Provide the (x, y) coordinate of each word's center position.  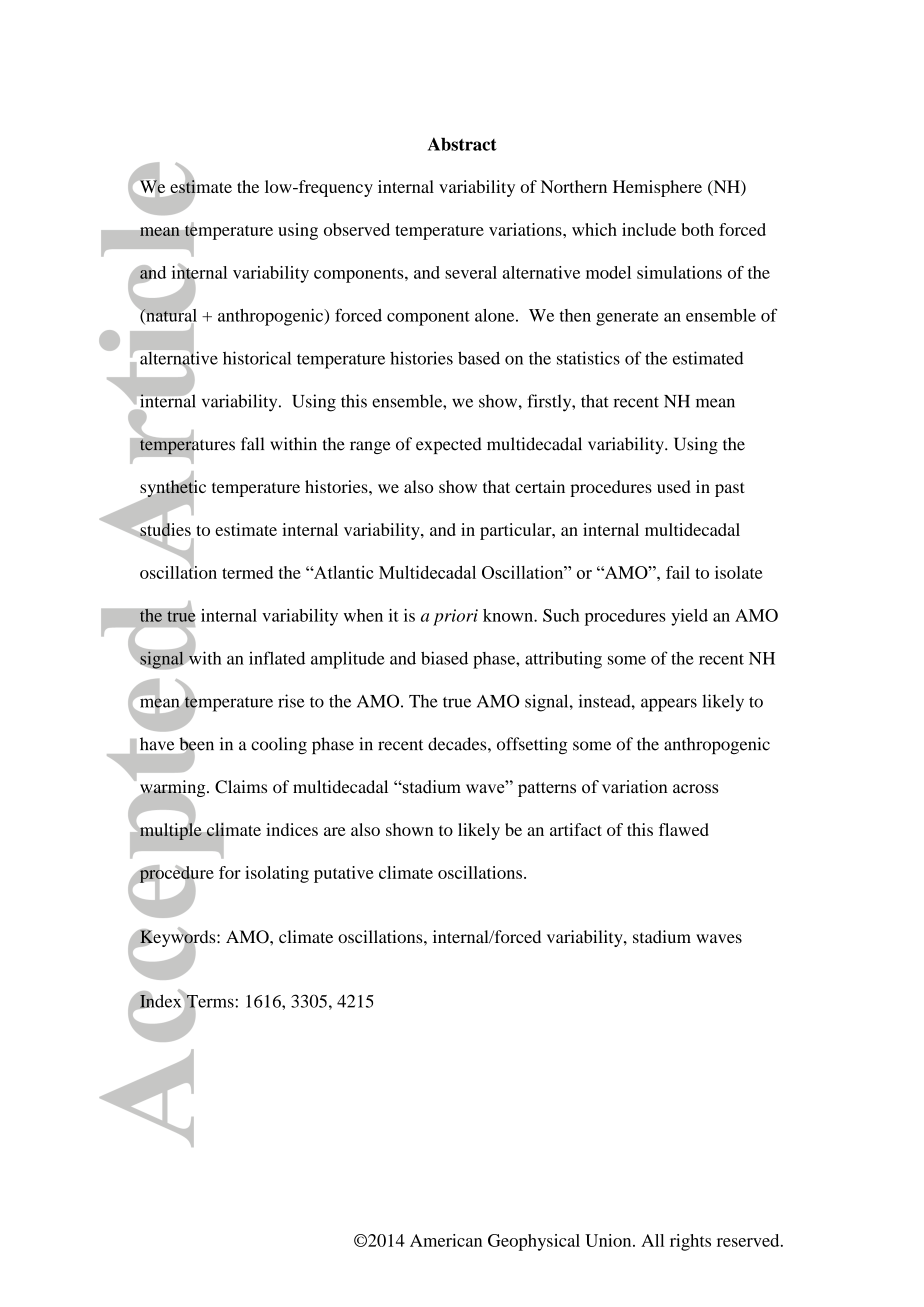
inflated (277, 658)
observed (357, 229)
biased (444, 658)
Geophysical (534, 1242)
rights (690, 1242)
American (446, 1240)
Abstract (462, 144)
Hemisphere (657, 188)
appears (669, 705)
